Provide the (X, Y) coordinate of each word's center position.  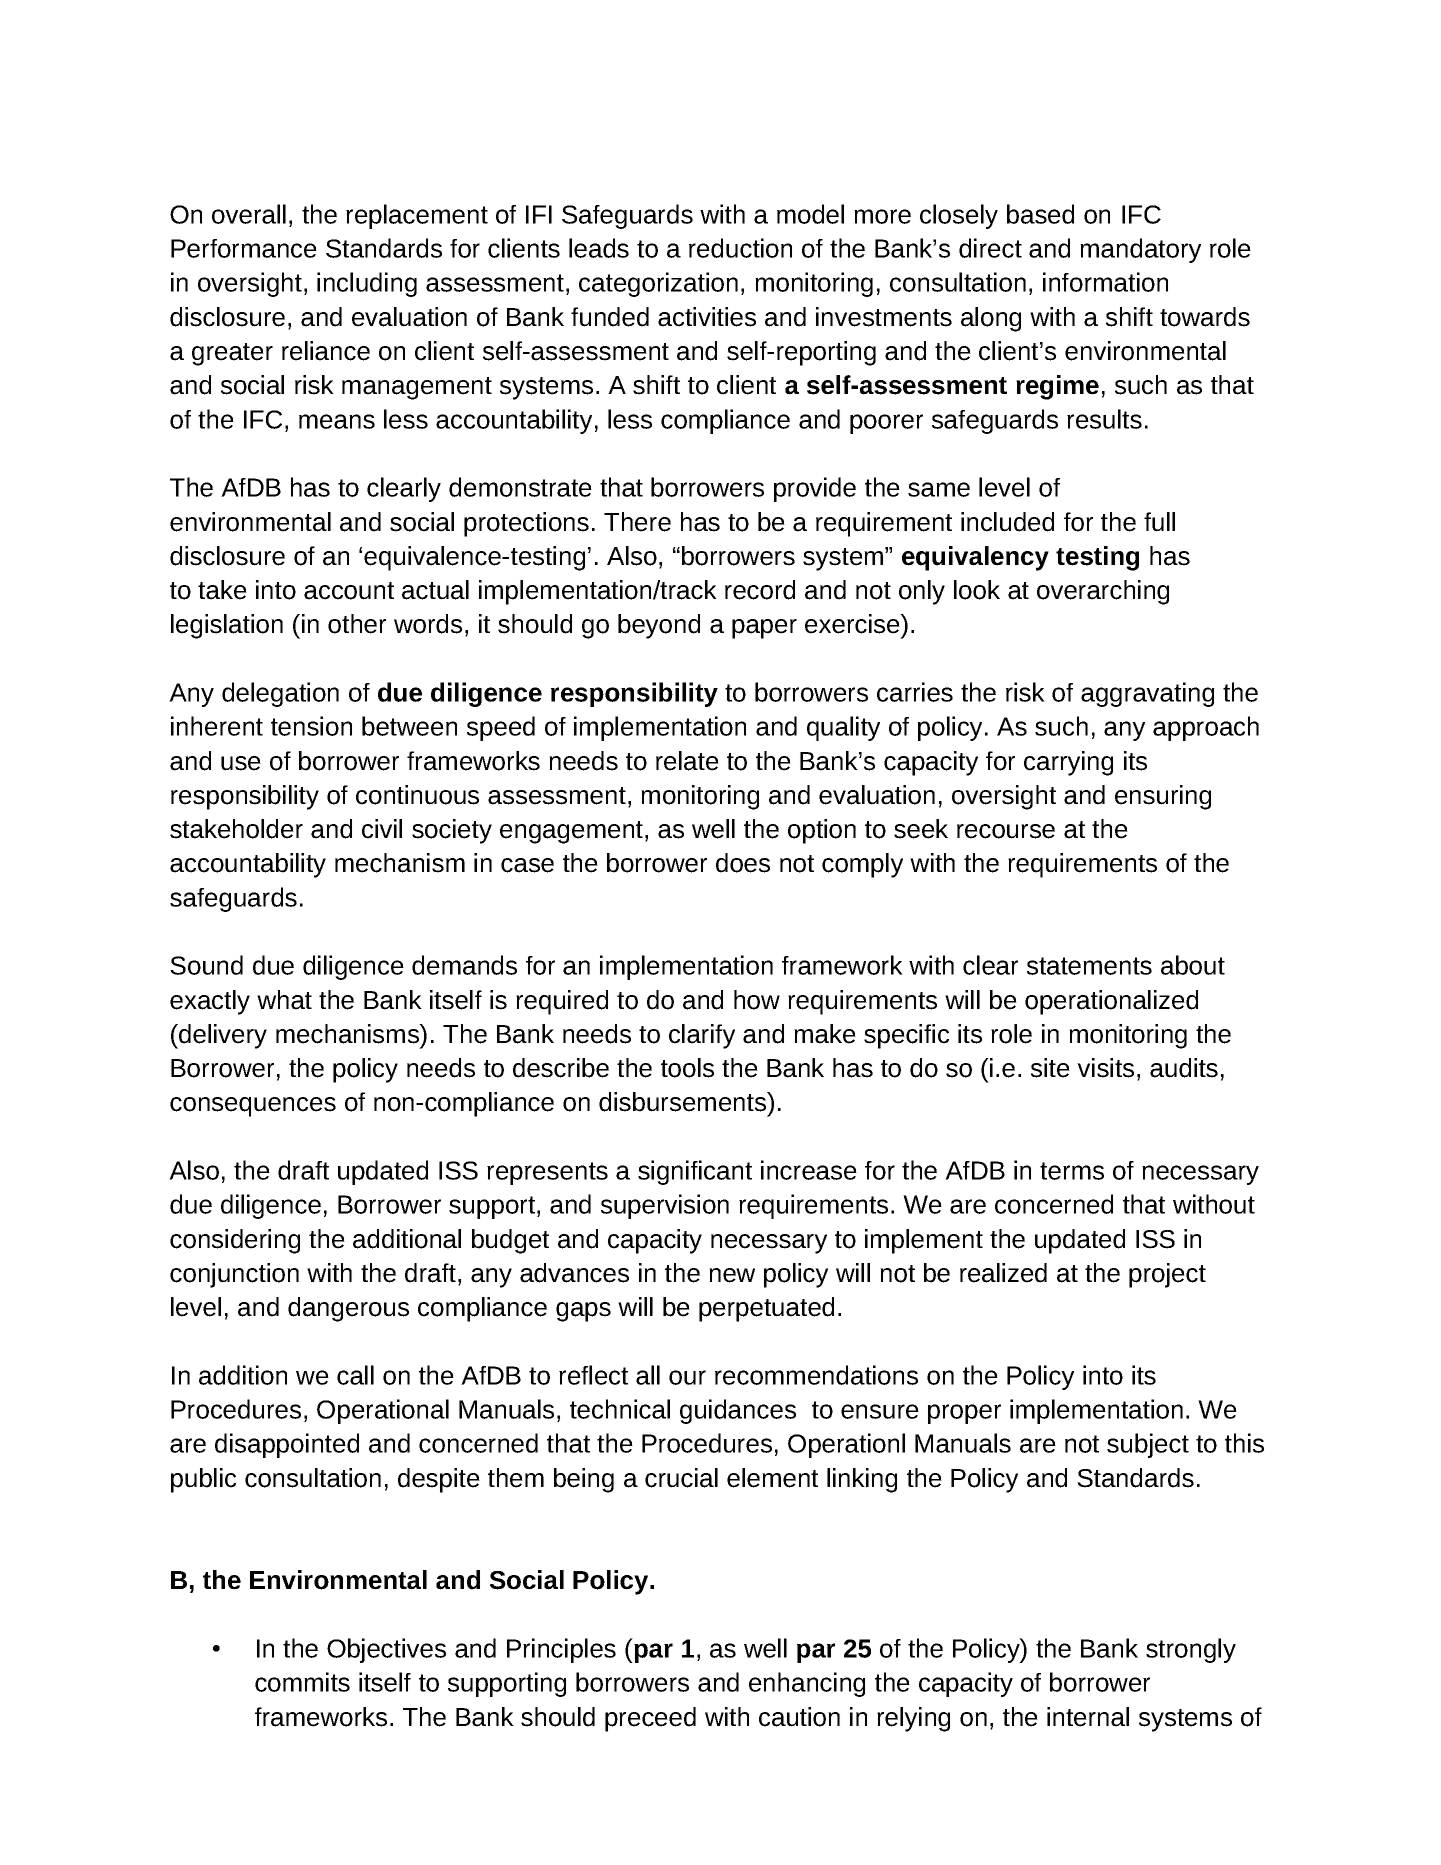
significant (695, 1172)
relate (687, 761)
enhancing (807, 1684)
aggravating (1147, 694)
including (367, 284)
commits (302, 1682)
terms (1072, 1171)
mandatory (1140, 250)
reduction (740, 248)
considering (235, 1241)
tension (311, 726)
